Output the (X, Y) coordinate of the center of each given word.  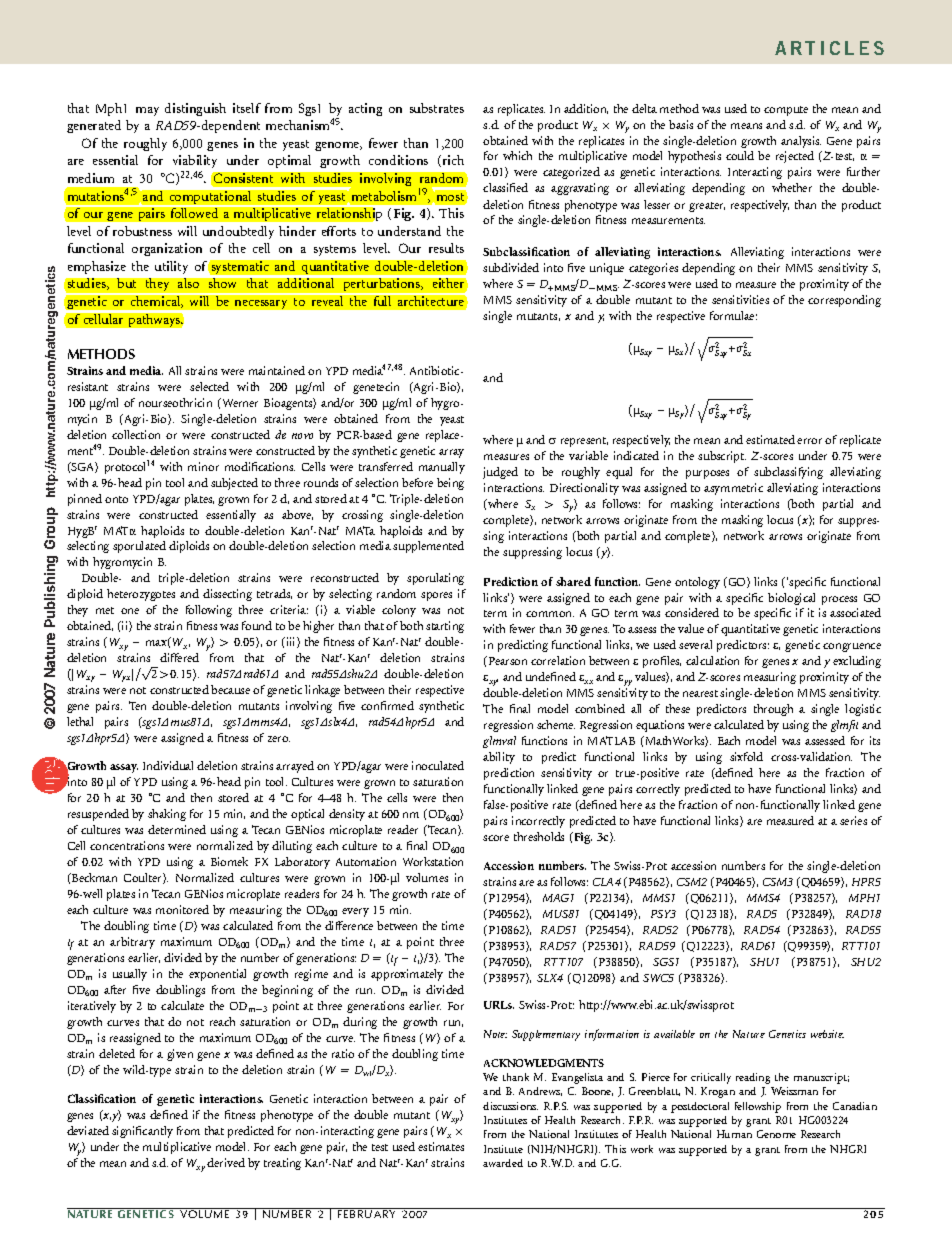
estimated (770, 439)
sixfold (746, 756)
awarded (503, 1163)
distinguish (195, 109)
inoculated (438, 765)
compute (786, 111)
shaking (167, 815)
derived (226, 1162)
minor (203, 466)
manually (442, 468)
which (517, 155)
